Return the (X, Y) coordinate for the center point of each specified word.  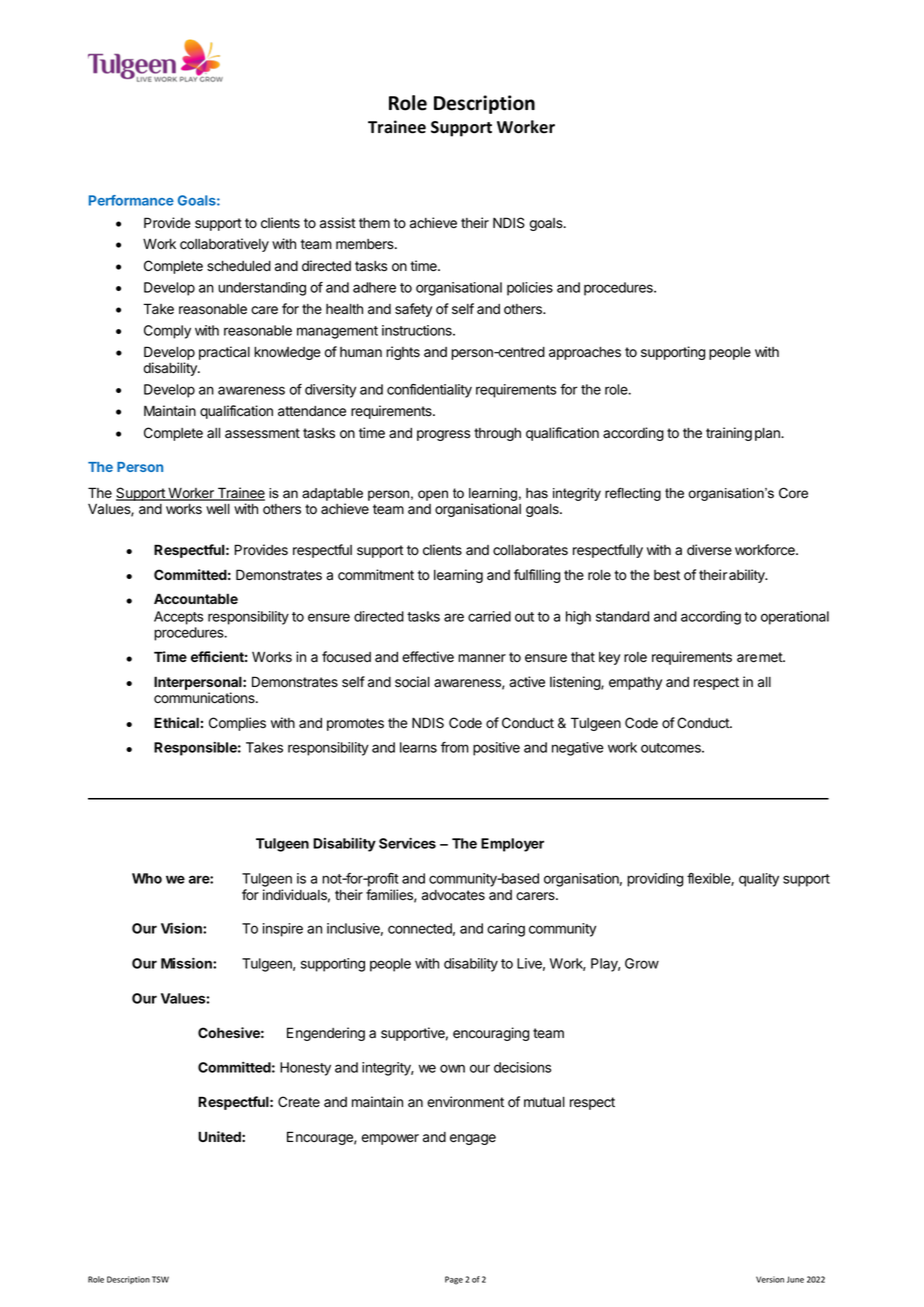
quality (759, 880)
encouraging (491, 1034)
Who (147, 878)
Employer (512, 845)
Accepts (178, 618)
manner (482, 658)
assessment (262, 433)
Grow (642, 963)
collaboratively (224, 245)
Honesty (305, 1069)
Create (299, 1102)
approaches (585, 353)
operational (795, 618)
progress (443, 435)
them (374, 223)
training (729, 434)
